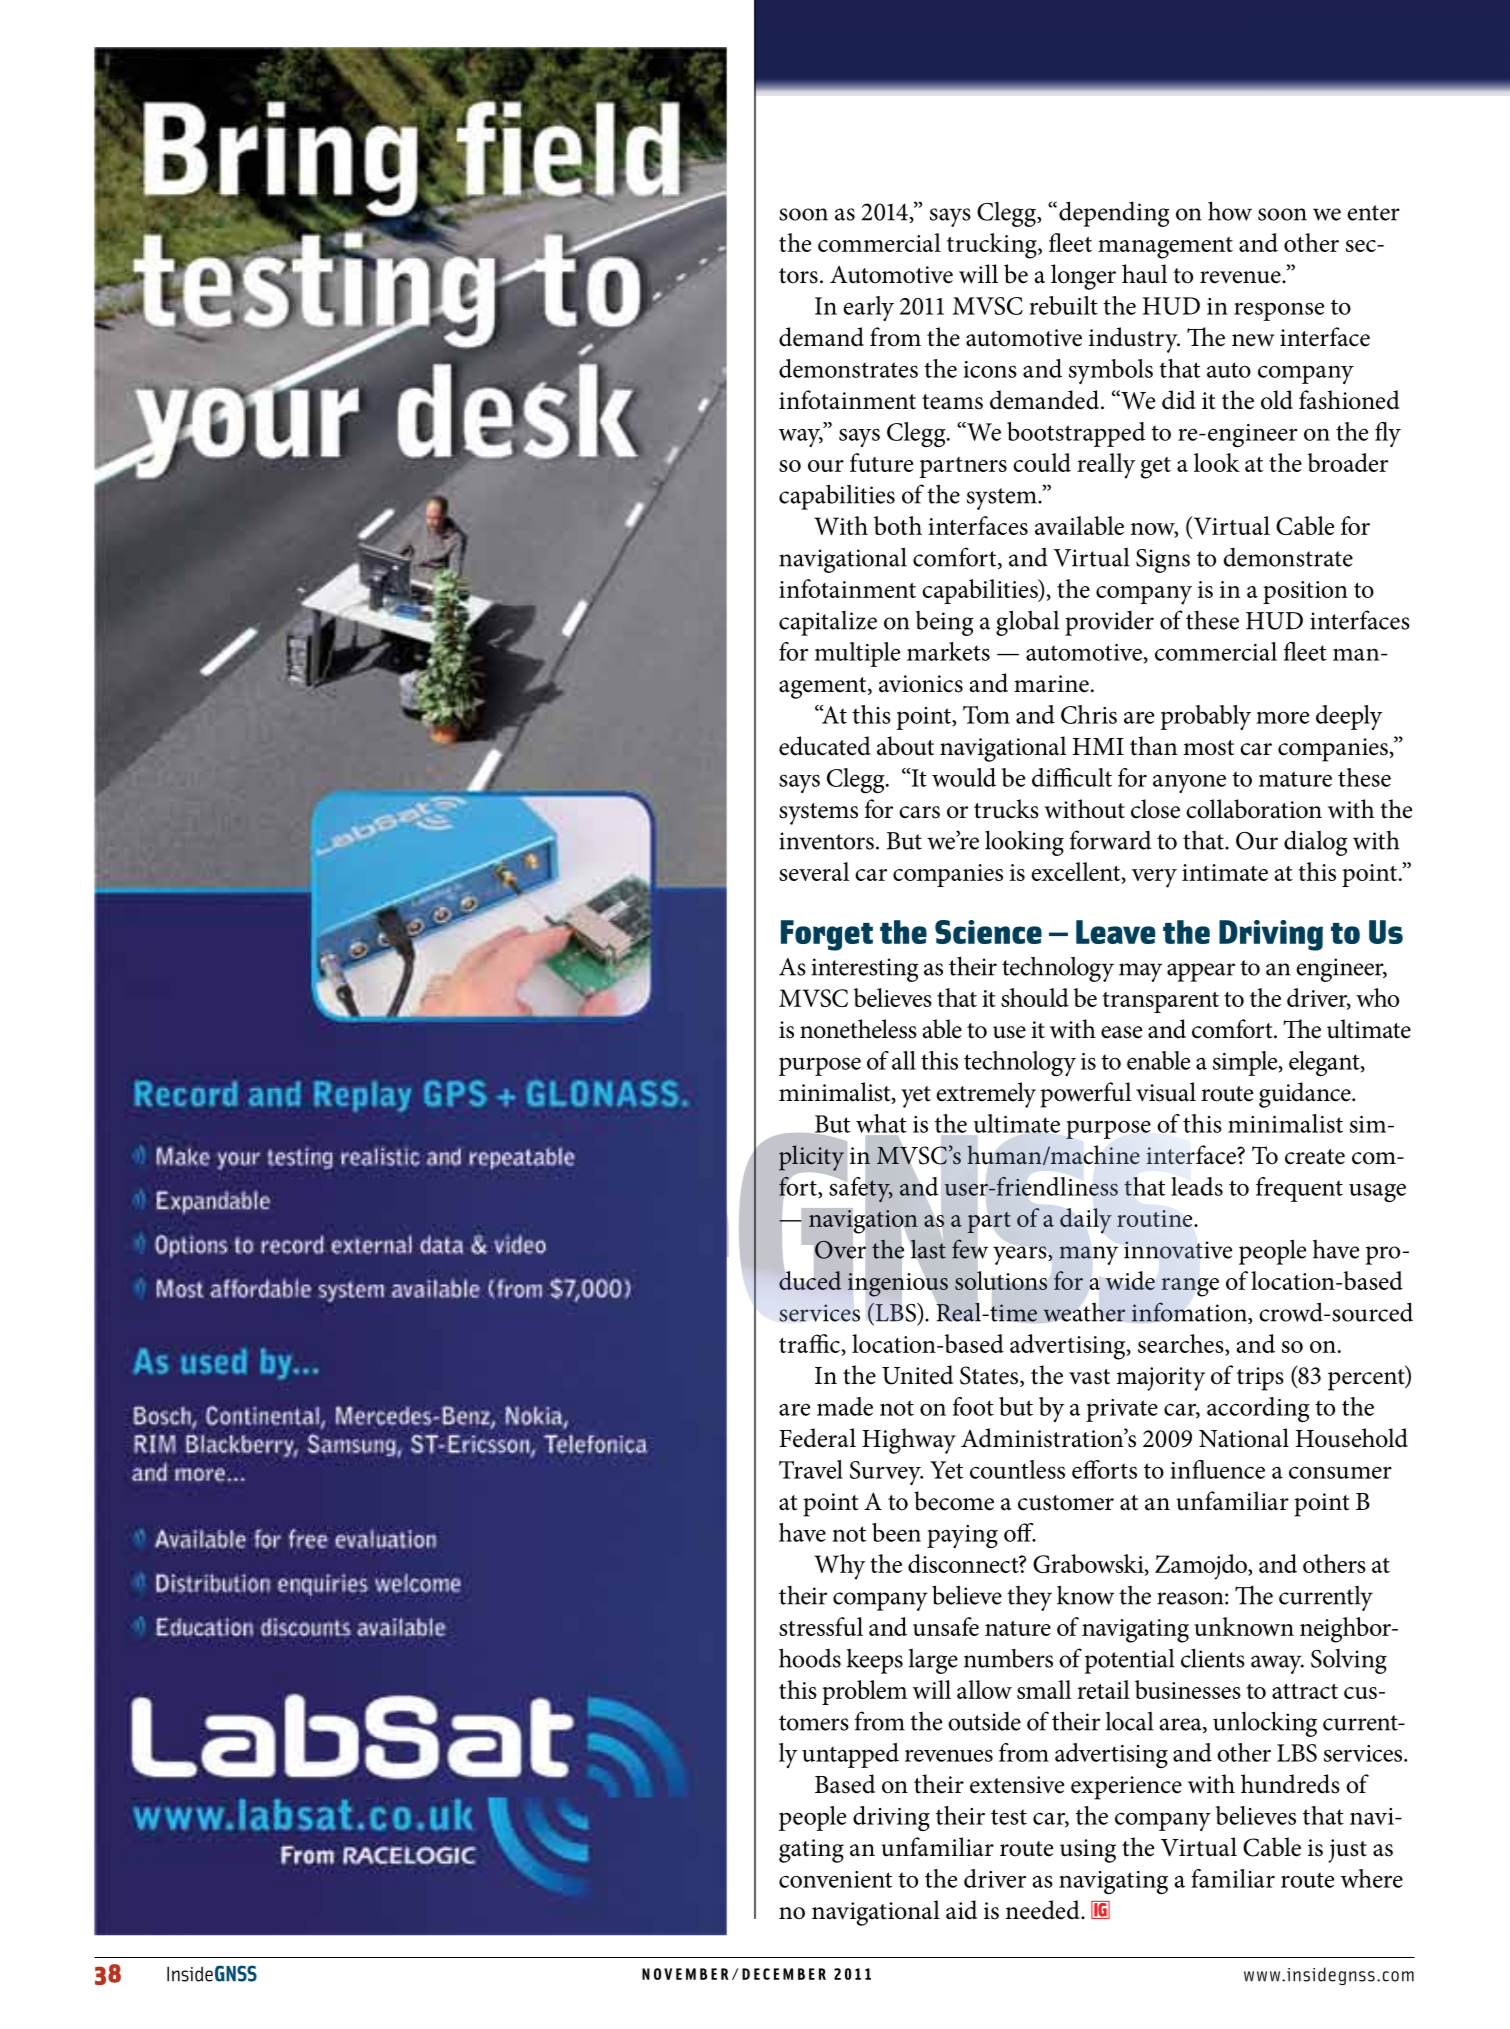 The width and height of the screenshot is (1510, 2029). I want to click on percent, so click(1367, 1379).
